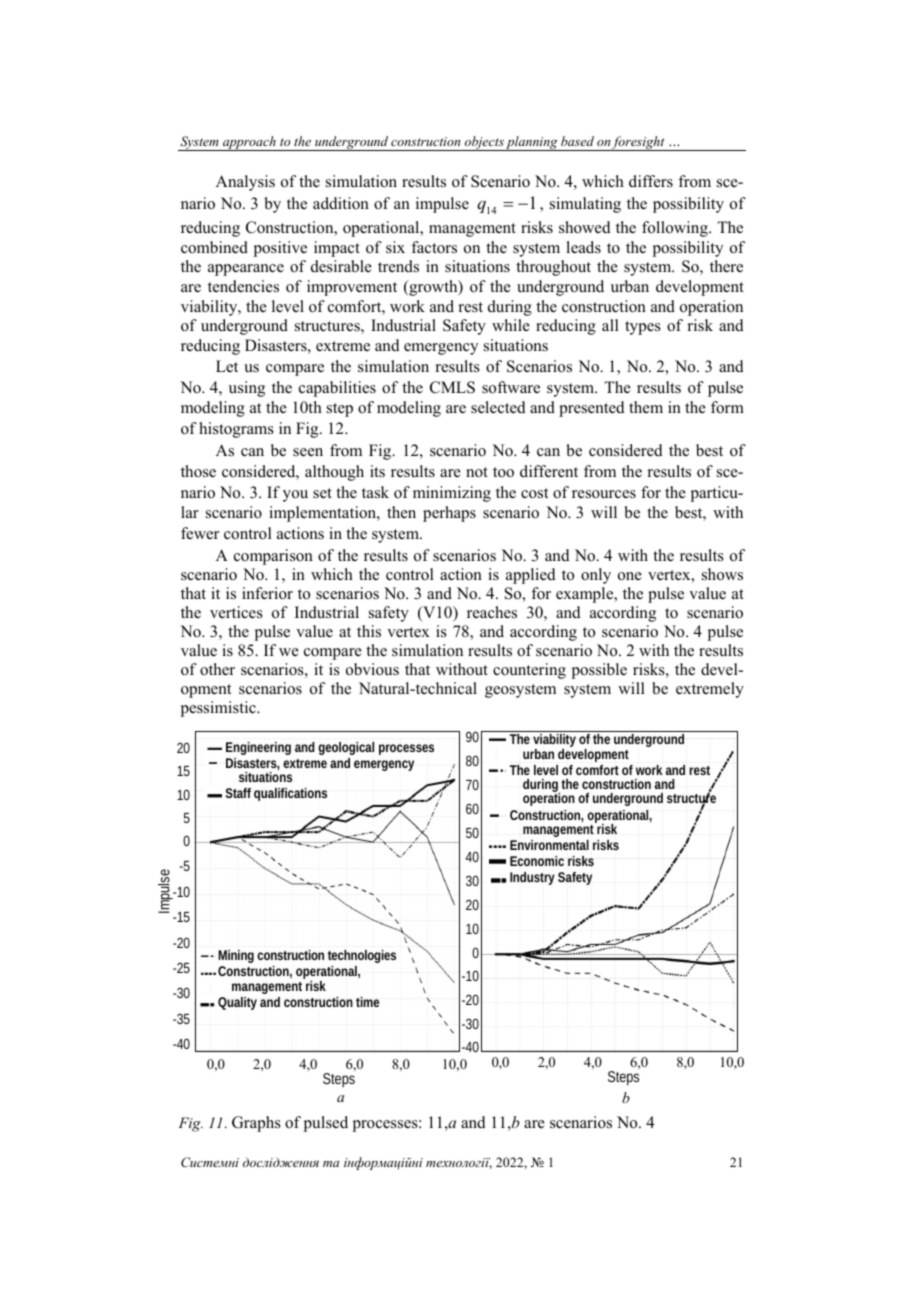 This screenshot has width=924, height=1308. I want to click on Graphs, so click(256, 1124).
